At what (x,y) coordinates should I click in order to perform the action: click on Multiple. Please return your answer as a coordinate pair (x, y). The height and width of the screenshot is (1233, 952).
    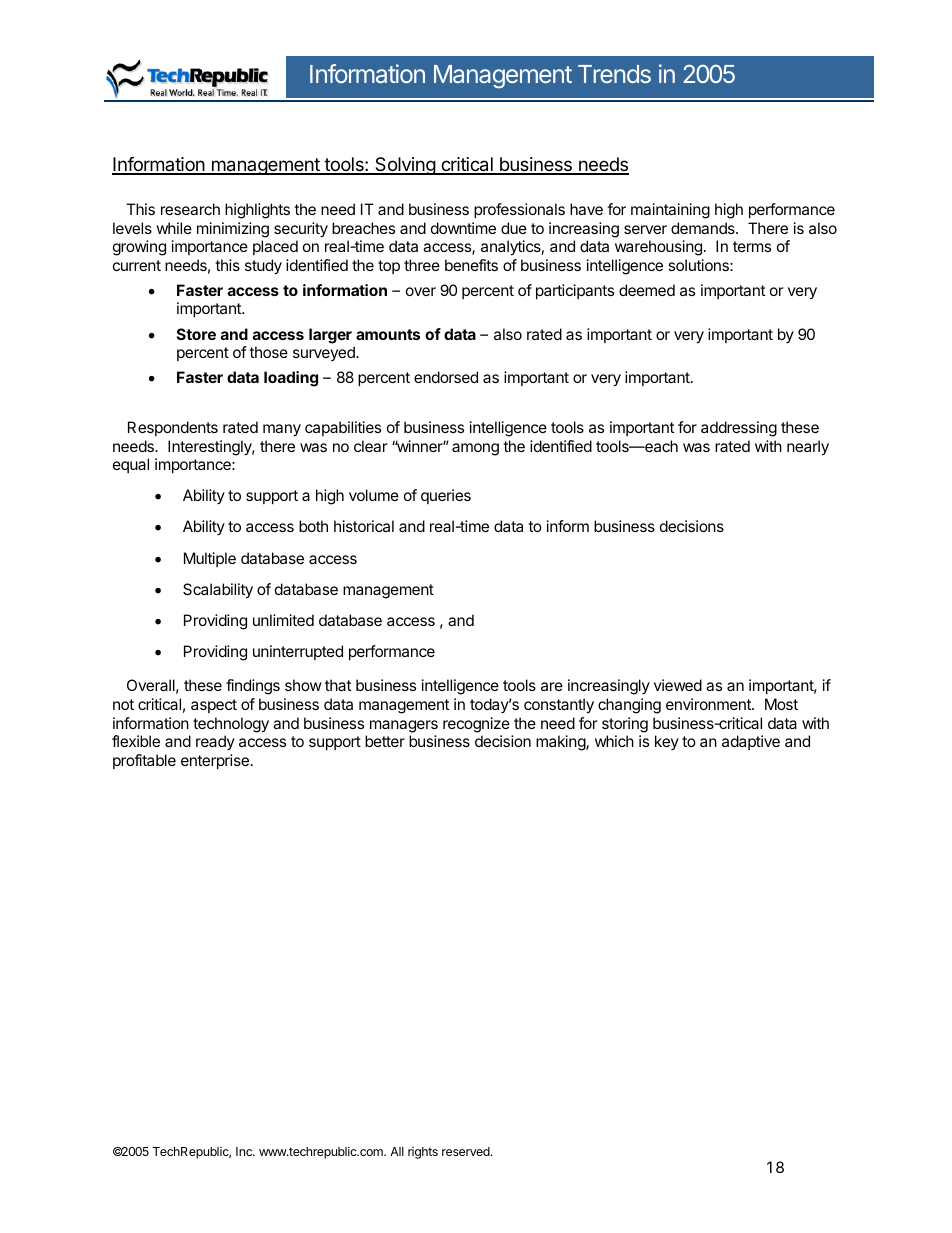
    Looking at the image, I should click on (210, 559).
